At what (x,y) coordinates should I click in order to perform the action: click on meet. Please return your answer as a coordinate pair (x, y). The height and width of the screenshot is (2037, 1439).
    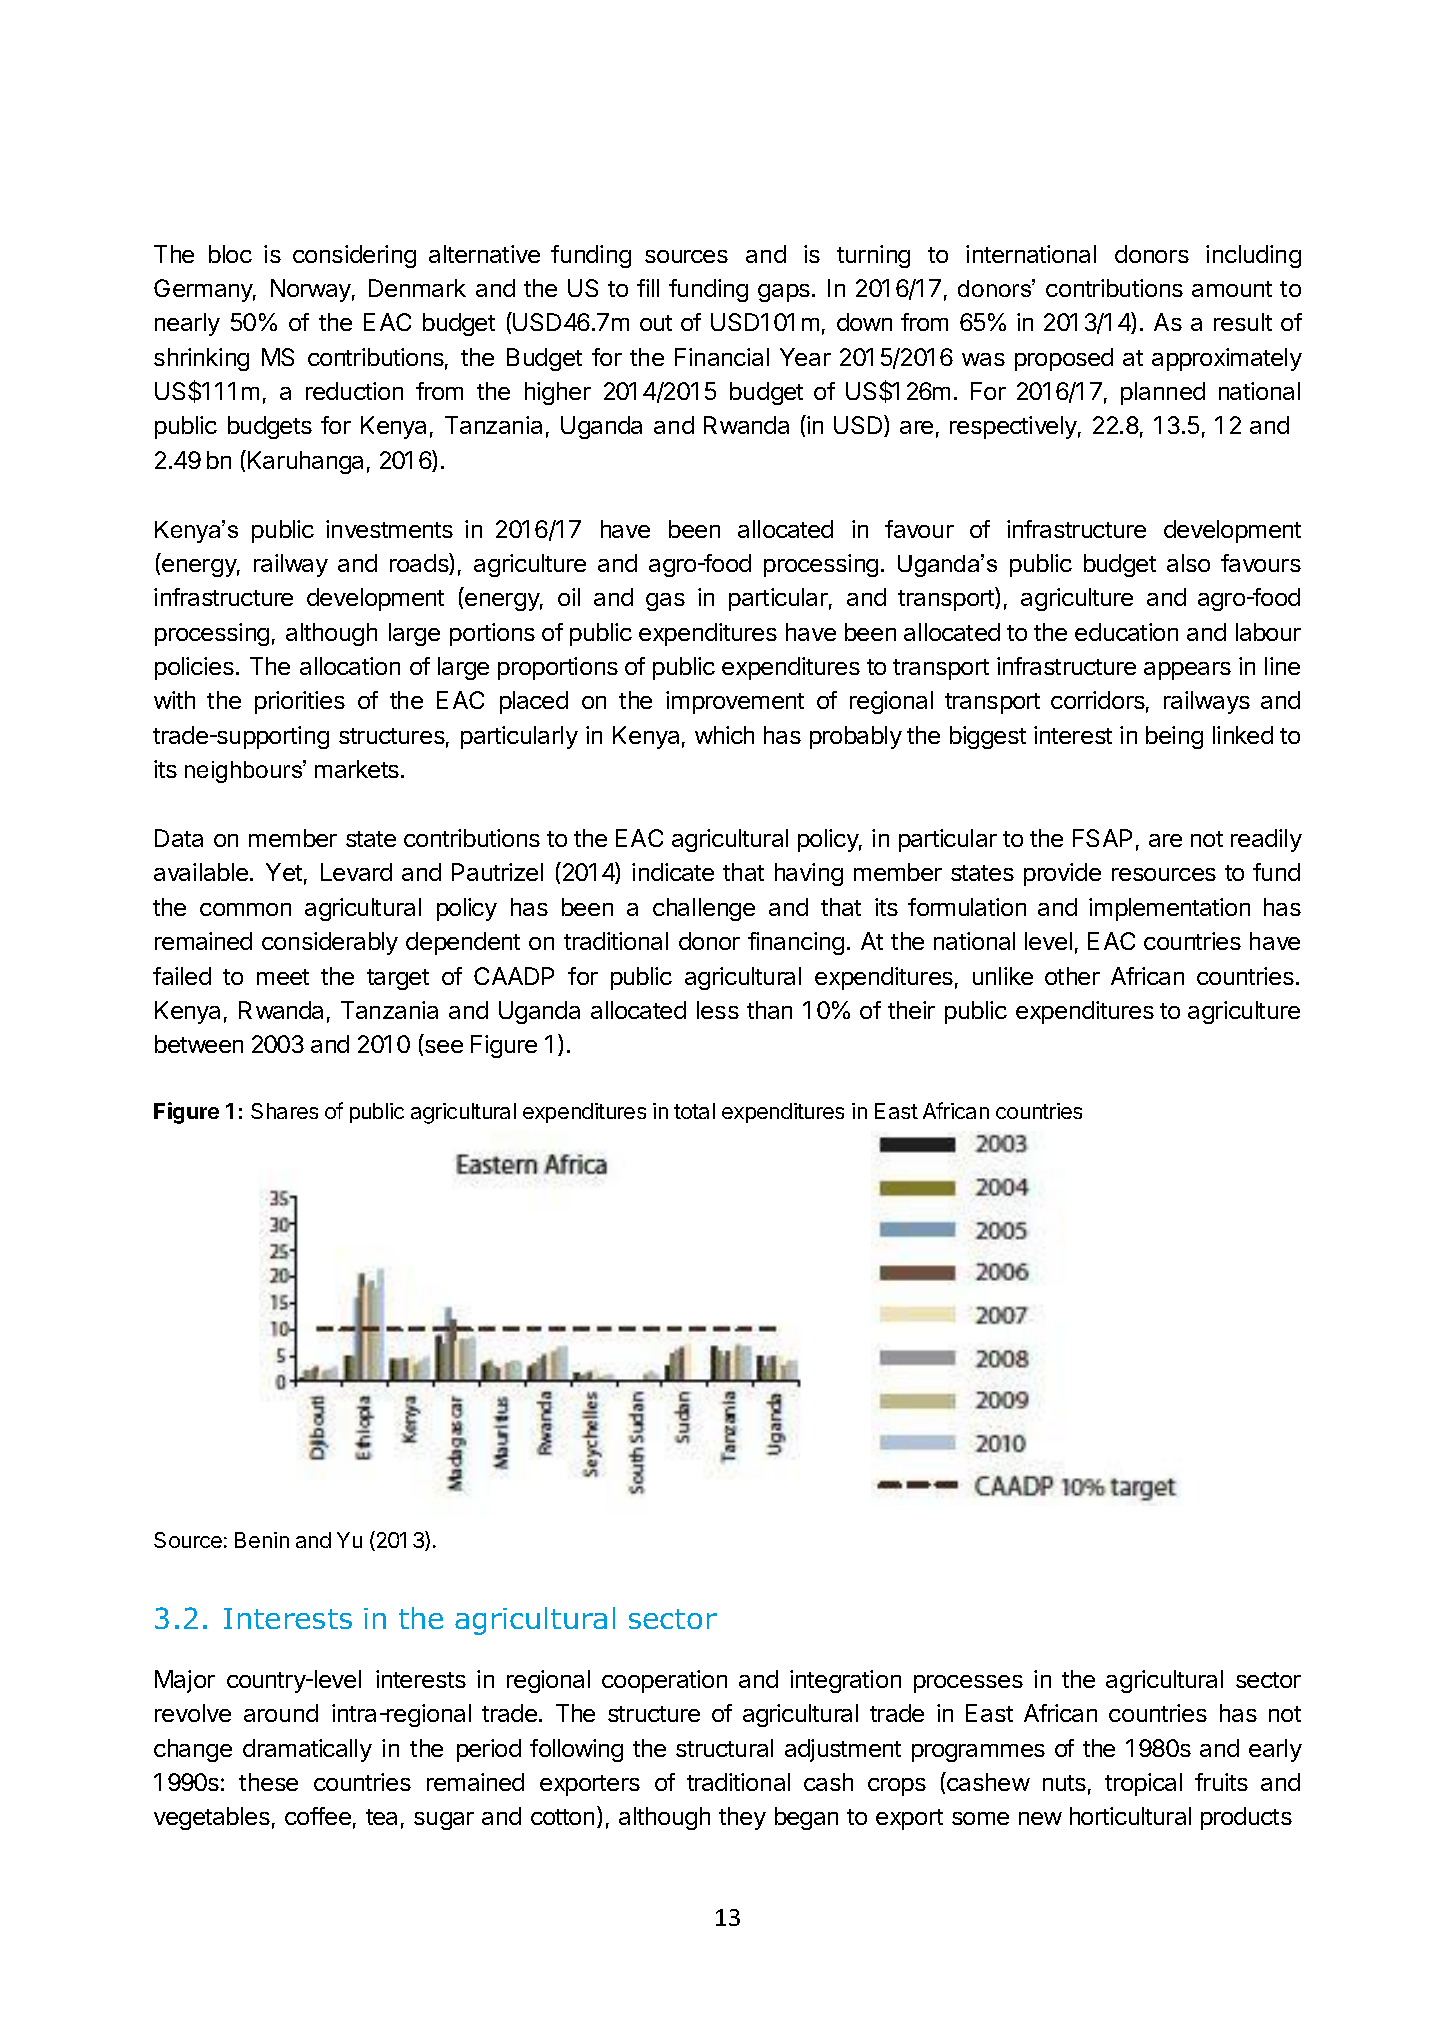
    Looking at the image, I should click on (283, 977).
